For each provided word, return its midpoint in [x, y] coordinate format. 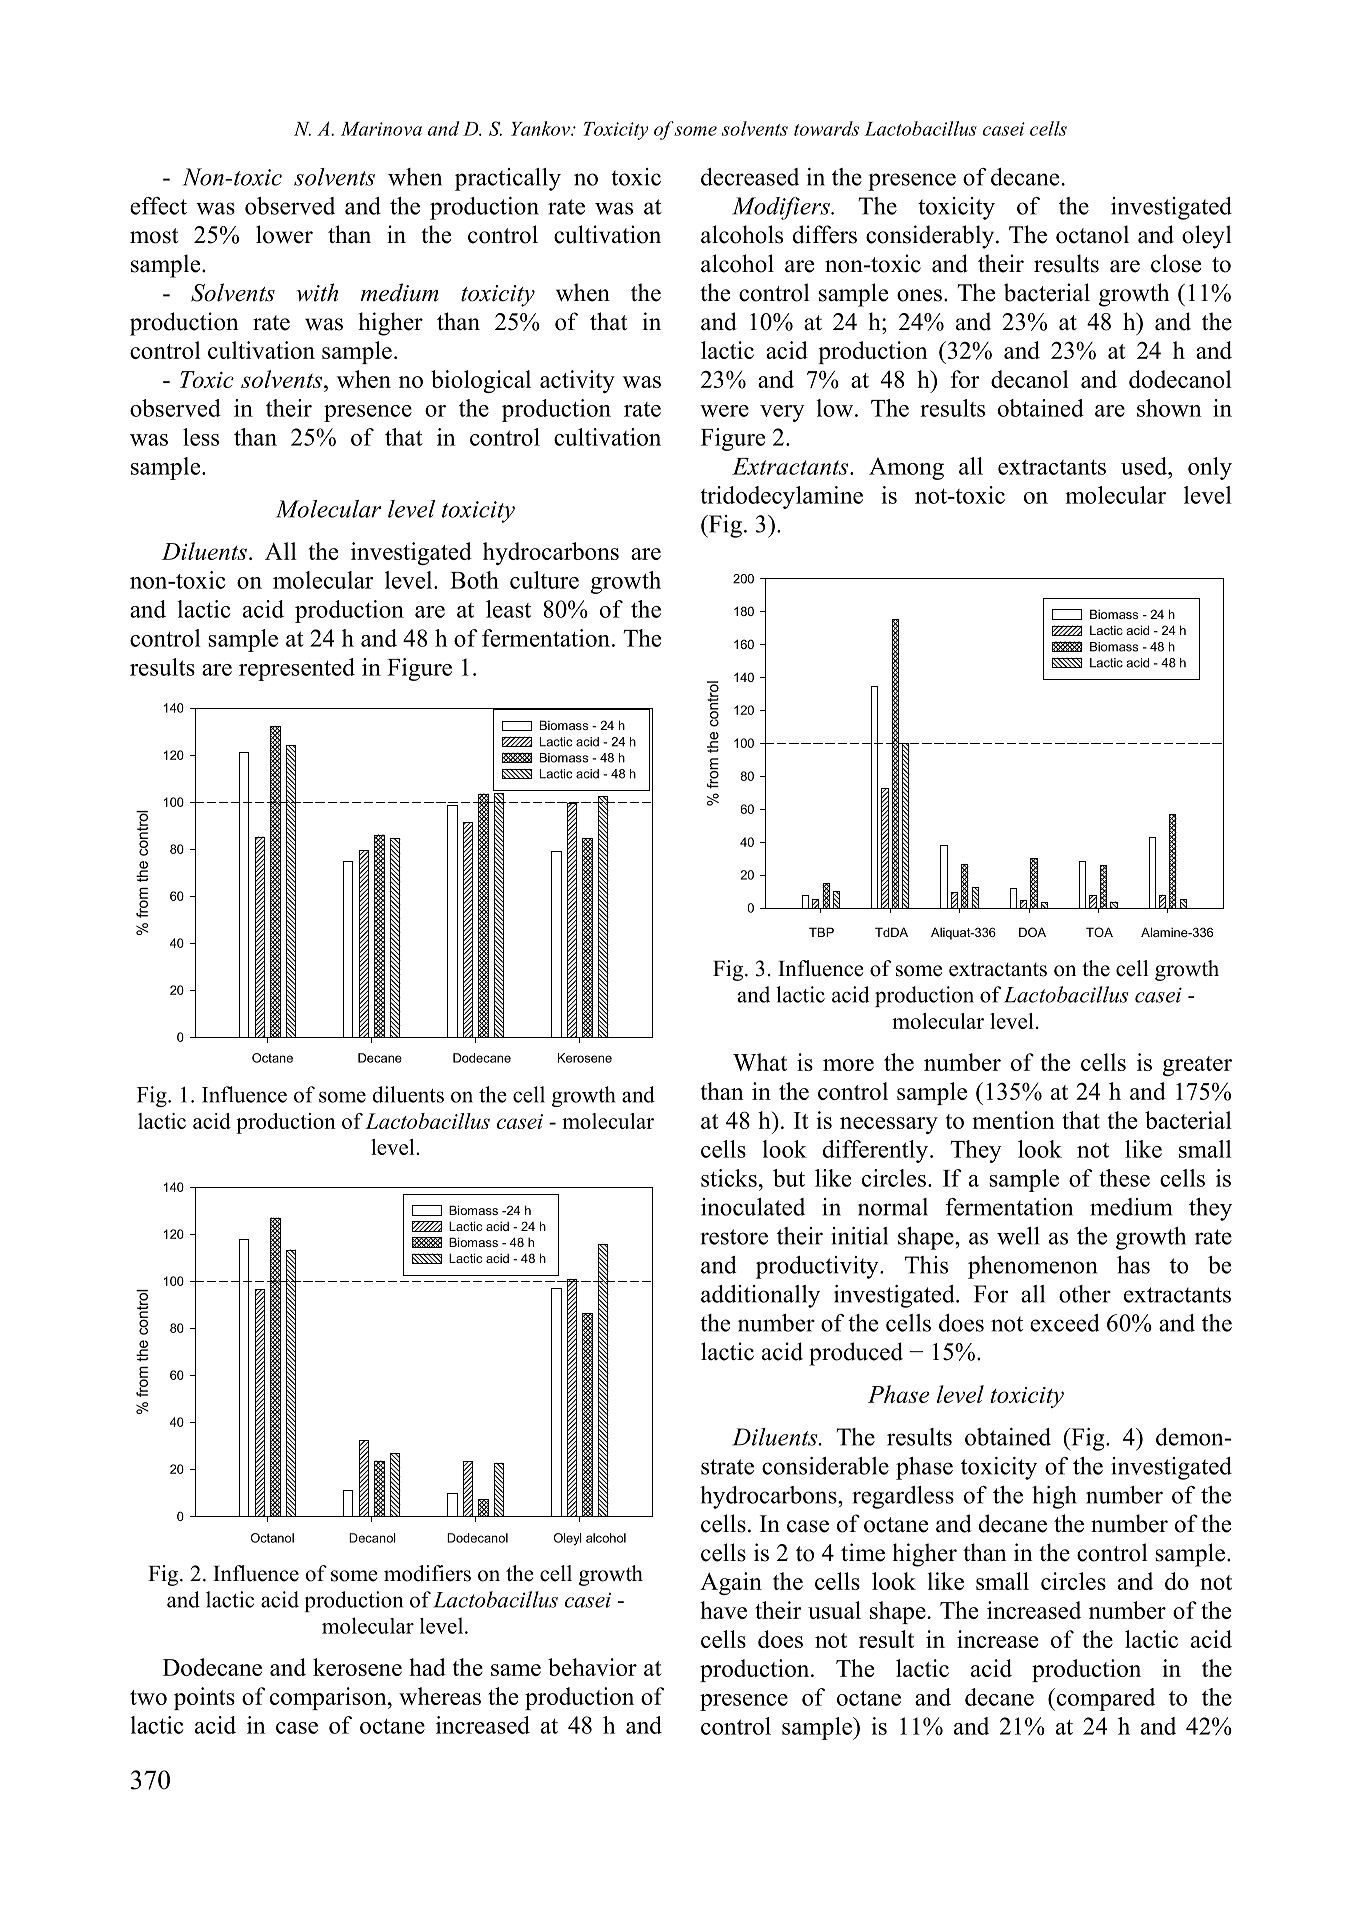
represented [297, 669]
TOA [1099, 932]
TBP [821, 932]
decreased [750, 177]
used [1145, 466]
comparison [329, 1698]
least [508, 609]
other [1085, 1294]
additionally [760, 1296]
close [1176, 263]
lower [284, 234]
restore [734, 1237]
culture [544, 580]
